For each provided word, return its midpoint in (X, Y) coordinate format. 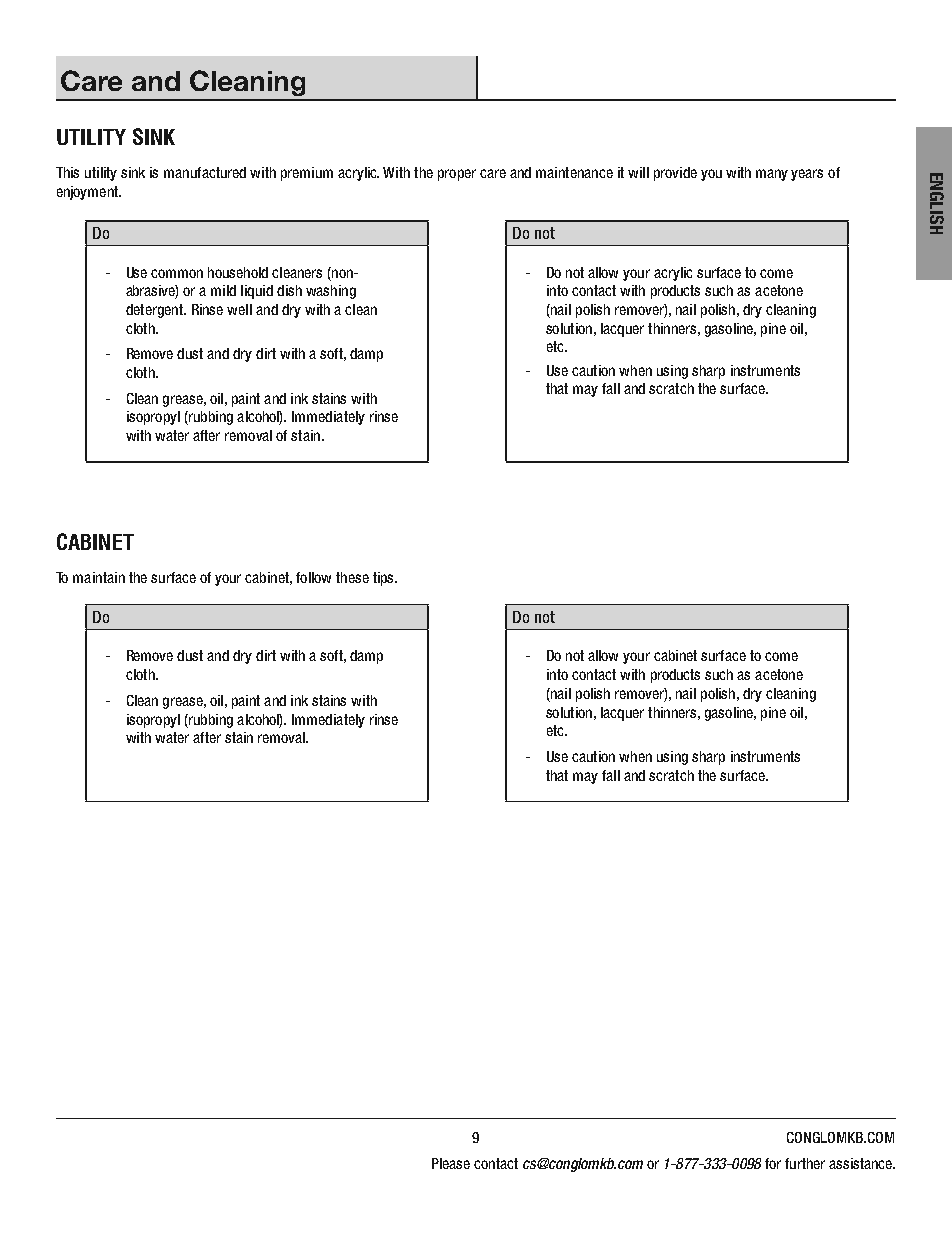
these (352, 577)
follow (313, 577)
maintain (99, 577)
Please (451, 1163)
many (772, 175)
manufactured (205, 172)
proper (457, 175)
